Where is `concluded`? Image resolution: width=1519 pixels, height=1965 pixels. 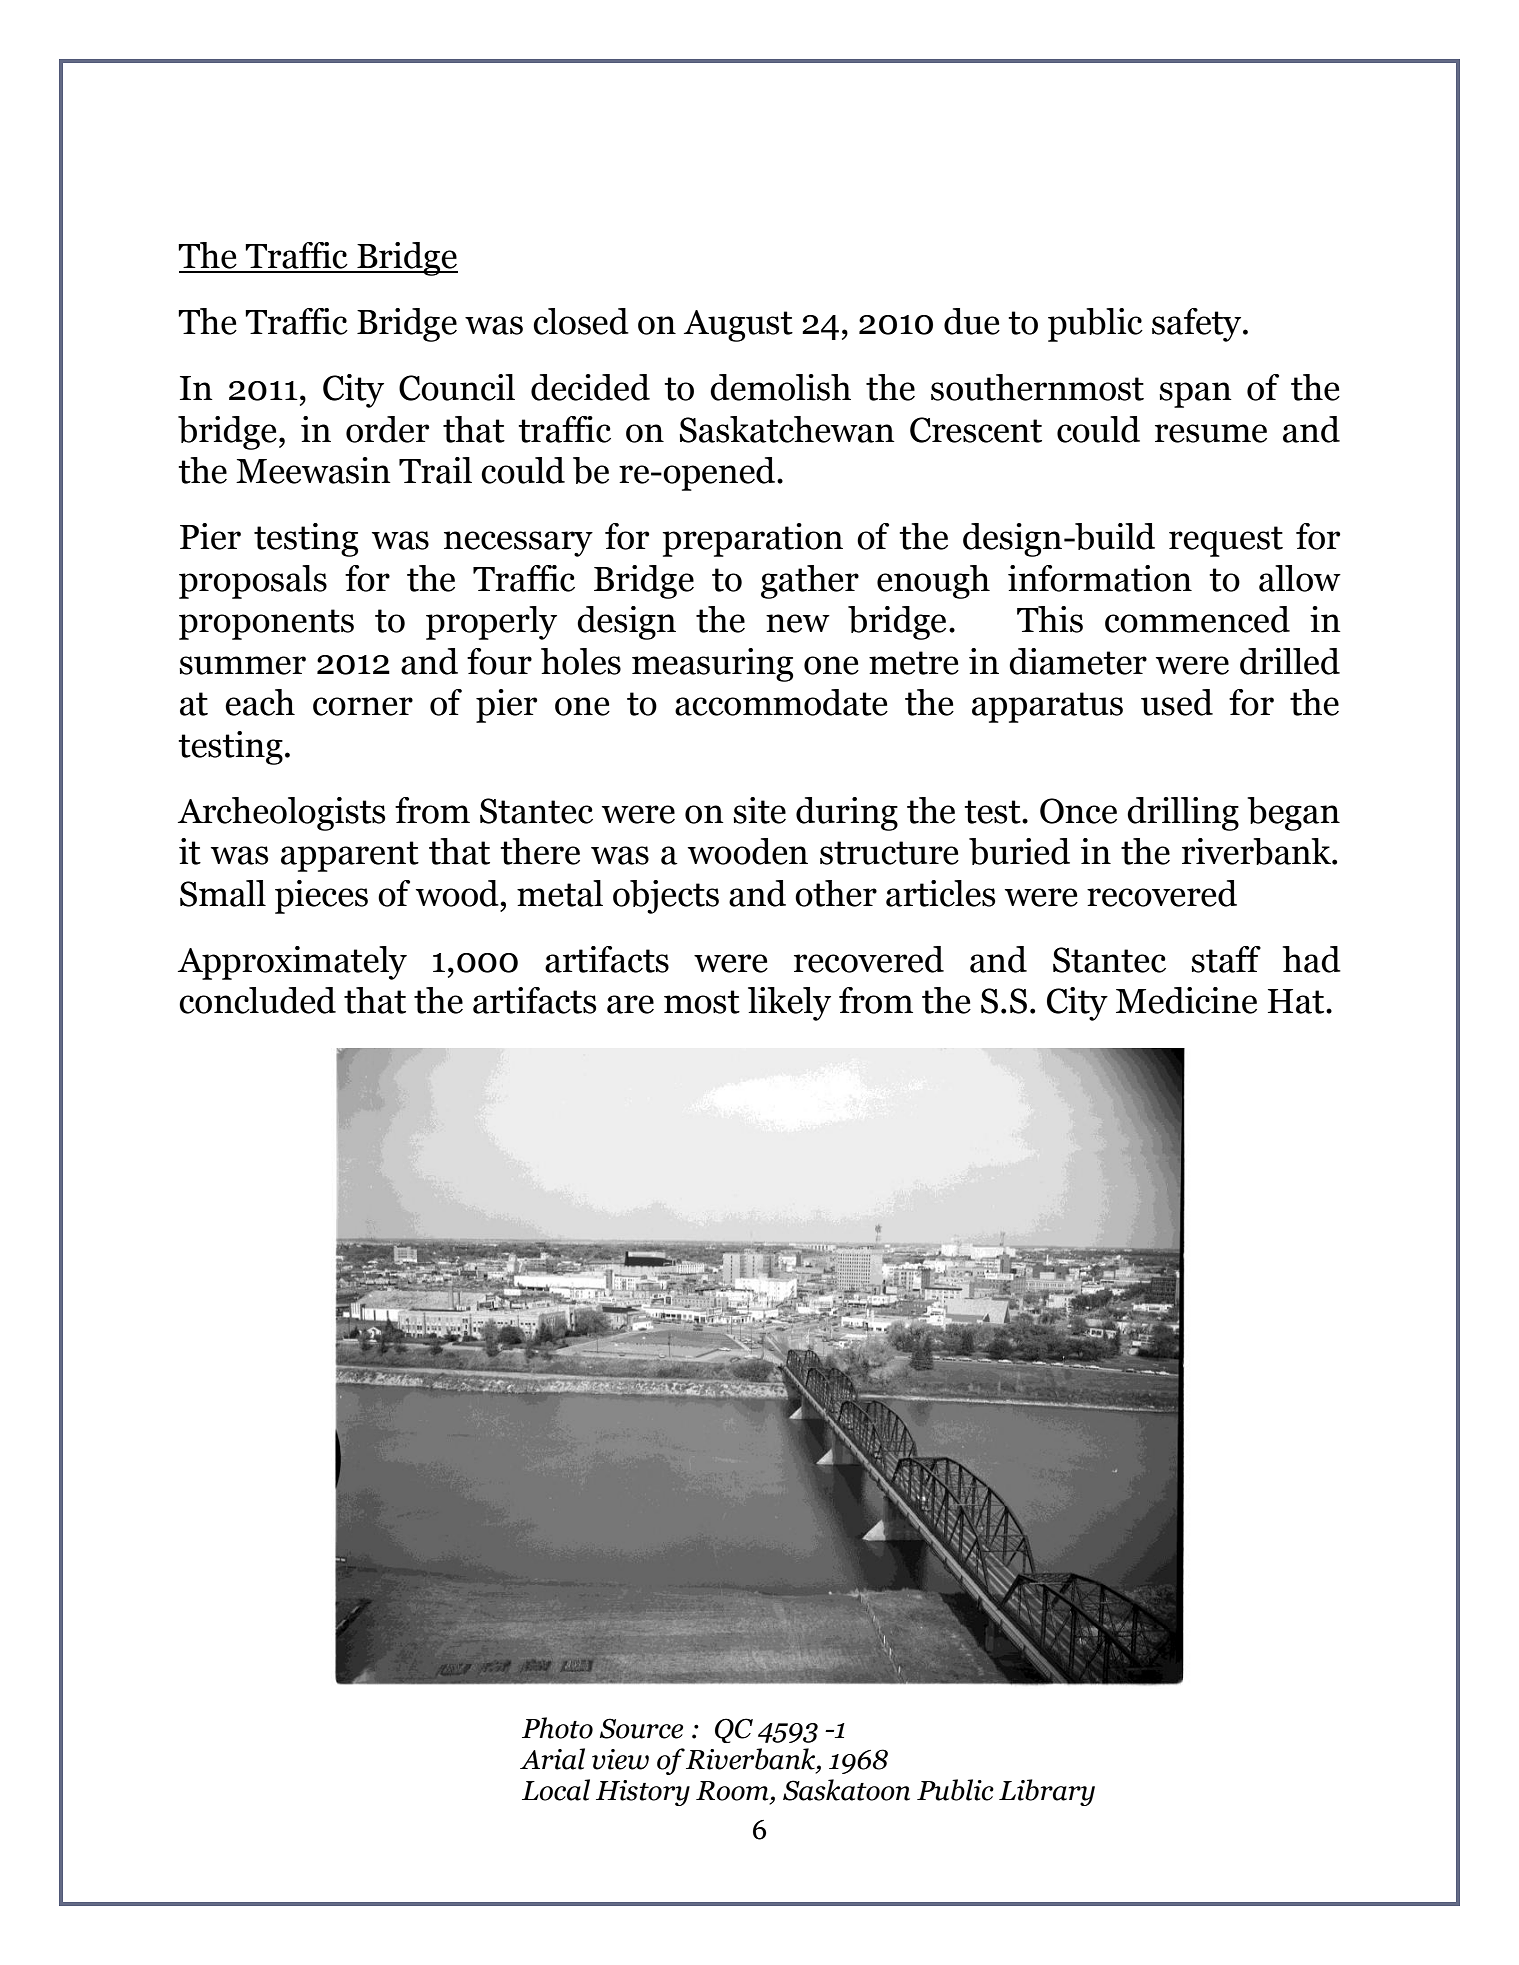
concluded is located at coordinates (257, 1000).
